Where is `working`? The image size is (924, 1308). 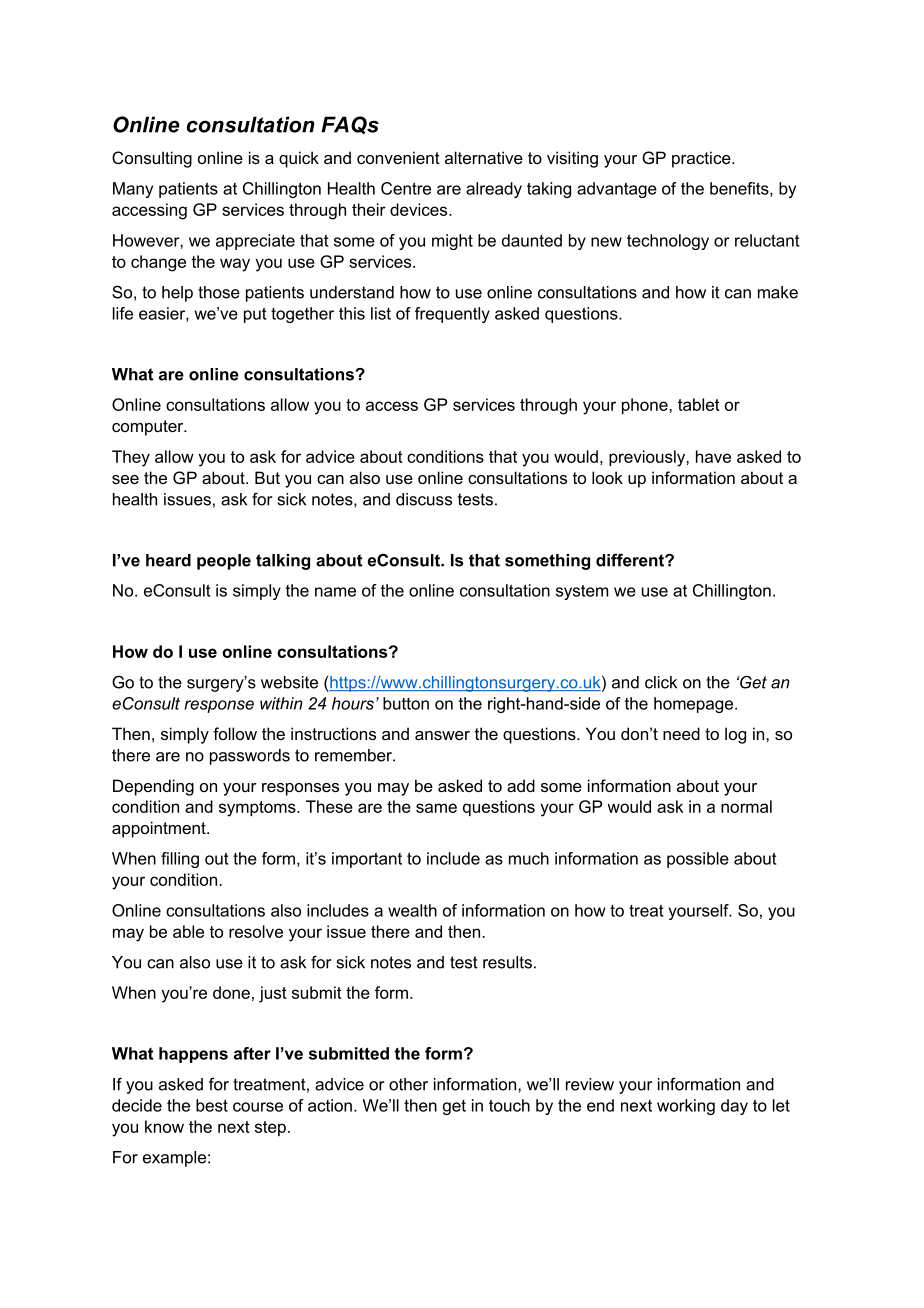 working is located at coordinates (686, 1107).
